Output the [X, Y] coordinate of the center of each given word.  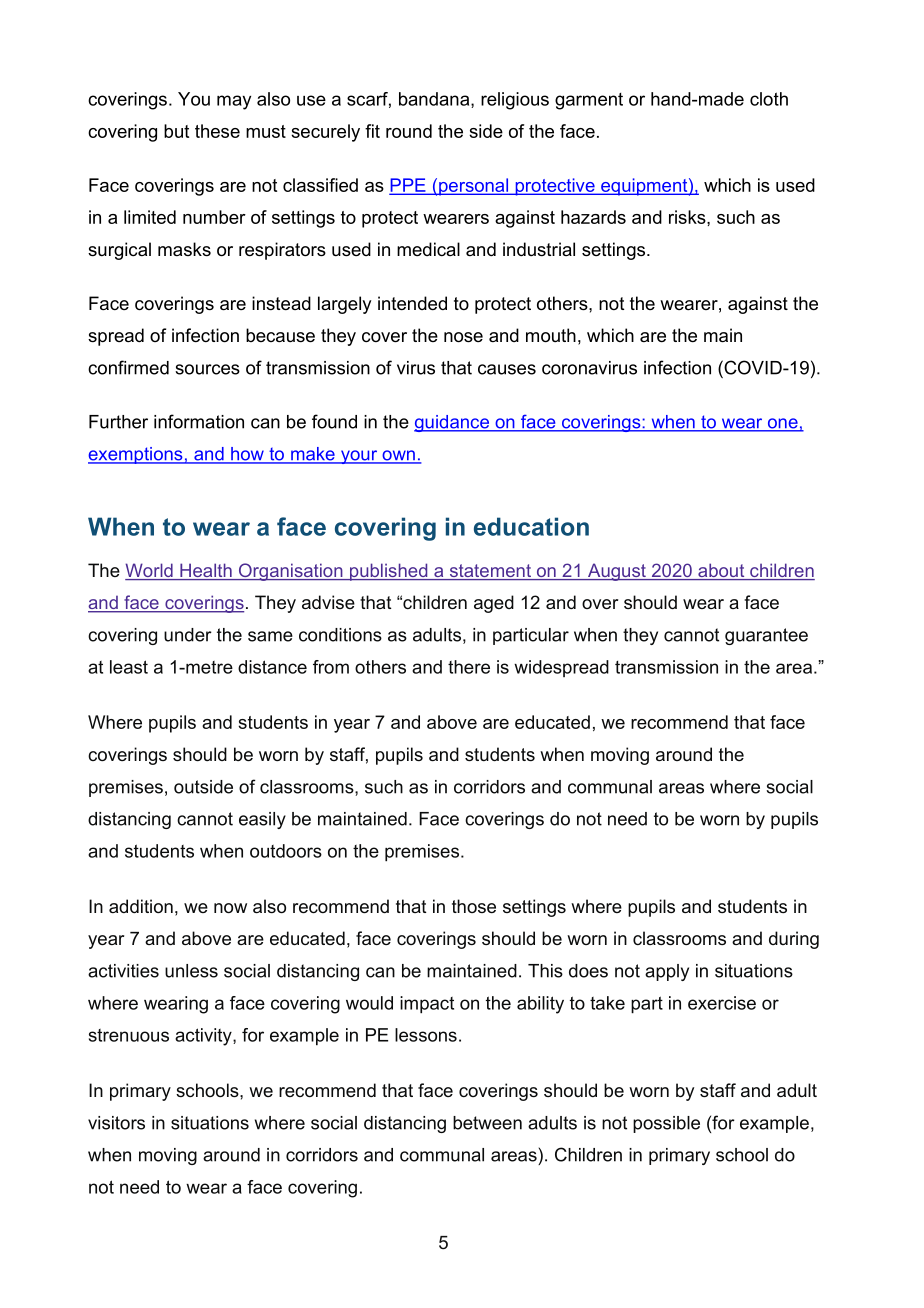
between [487, 1123]
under [188, 635]
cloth [769, 99]
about [721, 571]
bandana [435, 100]
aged [494, 604]
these [217, 131]
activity [204, 1037]
